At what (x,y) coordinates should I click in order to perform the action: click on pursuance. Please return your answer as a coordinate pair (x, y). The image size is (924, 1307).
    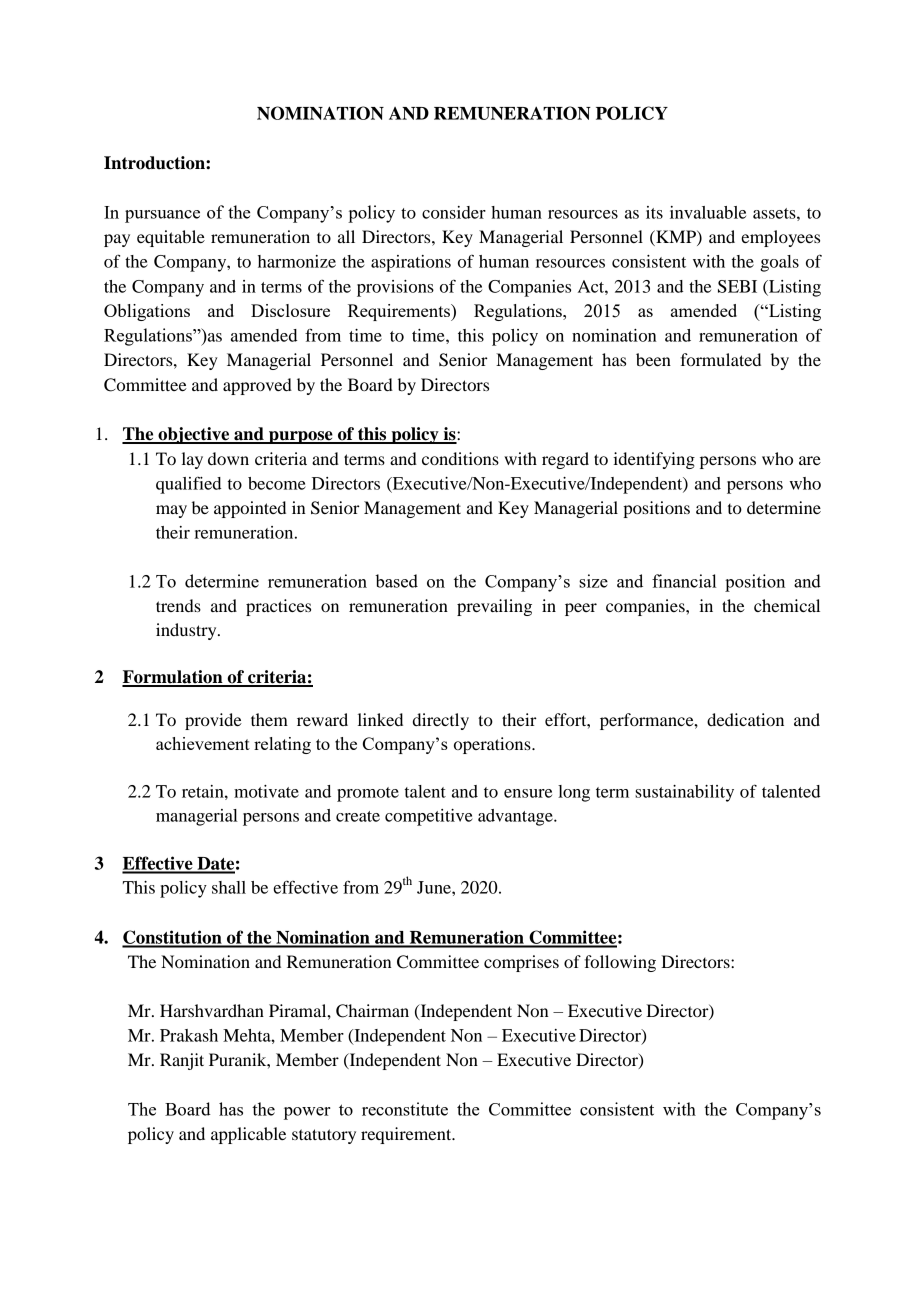
    Looking at the image, I should click on (162, 216).
